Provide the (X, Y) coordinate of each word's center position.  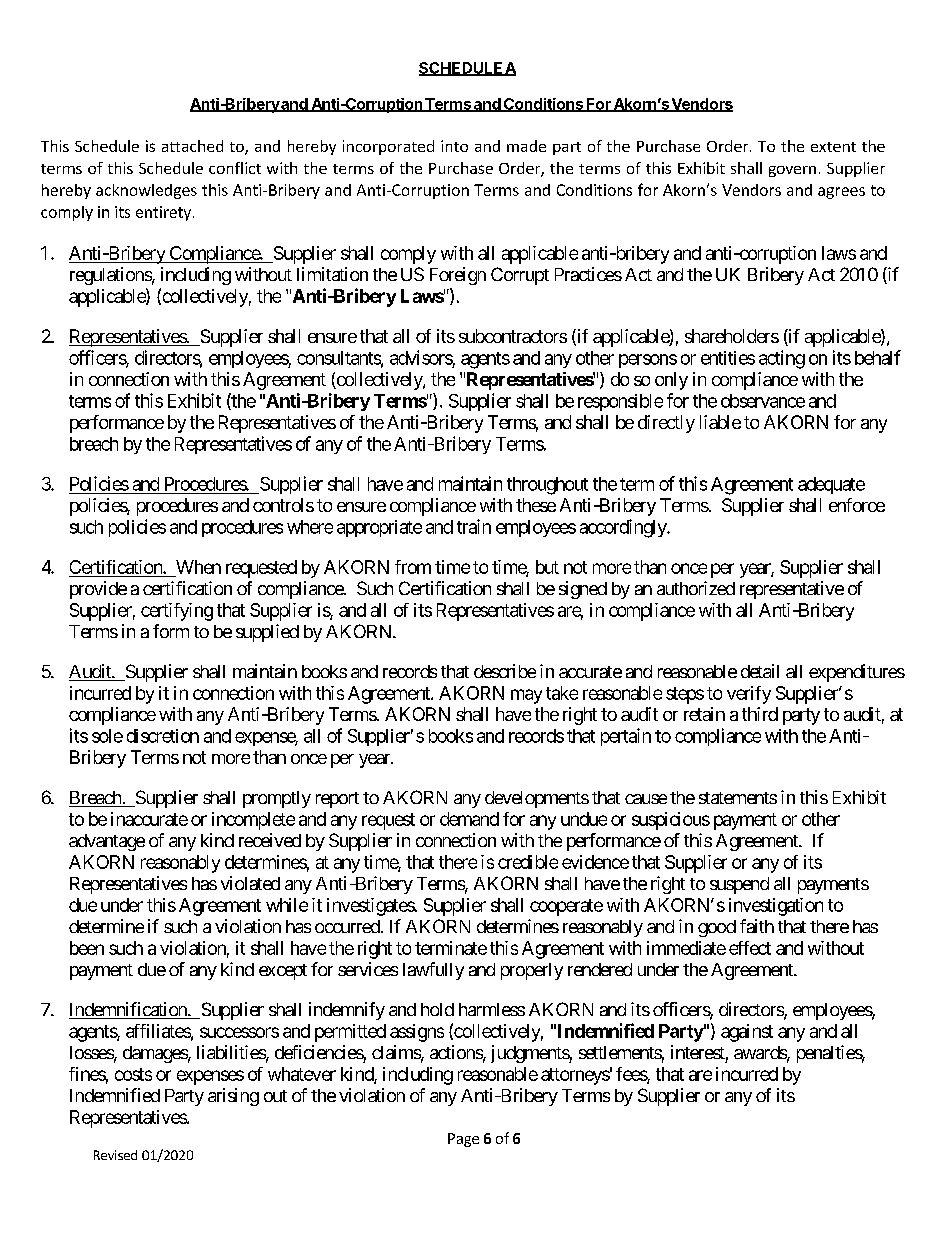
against (747, 1033)
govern (792, 171)
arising (233, 1097)
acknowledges (146, 191)
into (454, 146)
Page (463, 1140)
